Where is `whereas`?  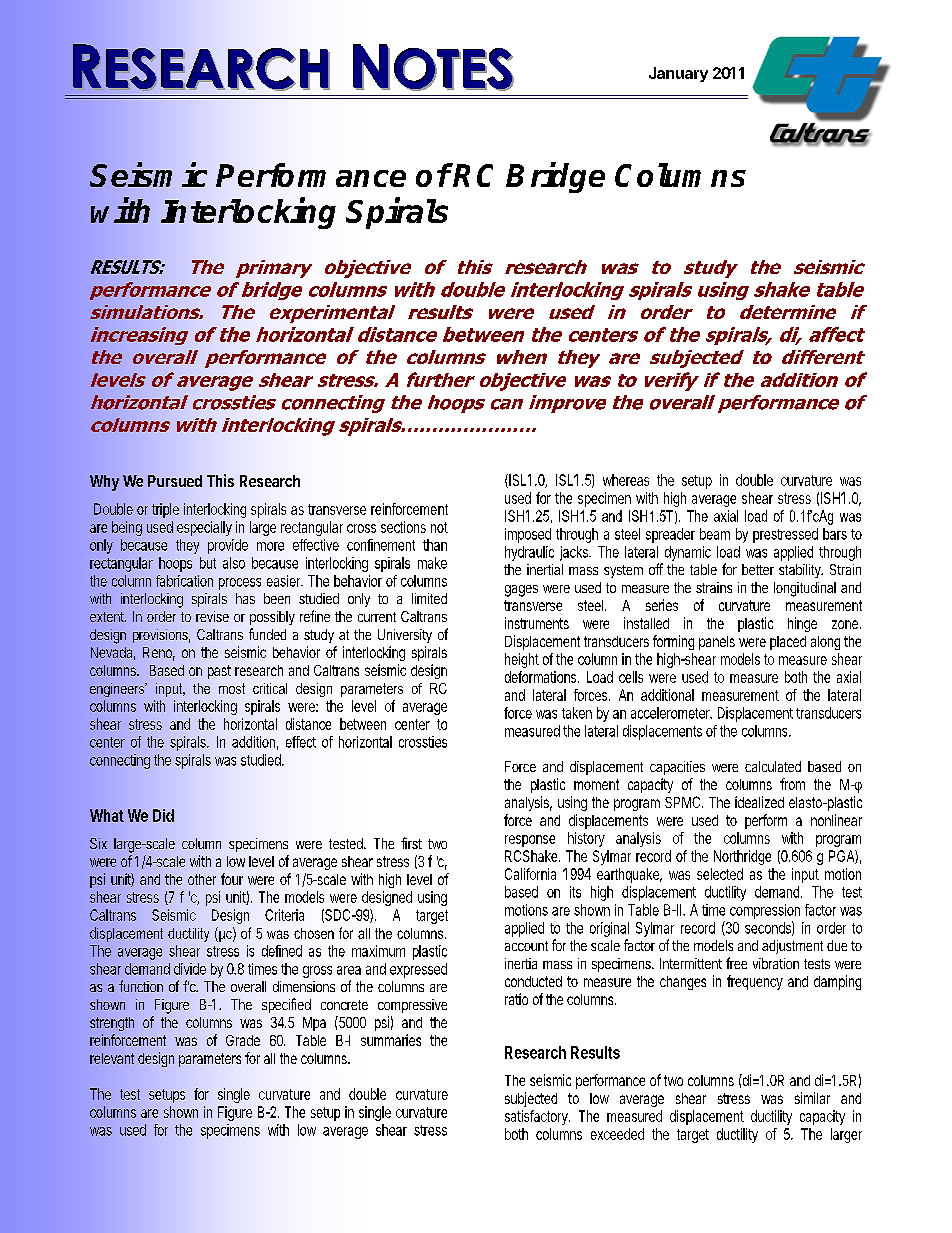
whereas is located at coordinates (626, 480).
